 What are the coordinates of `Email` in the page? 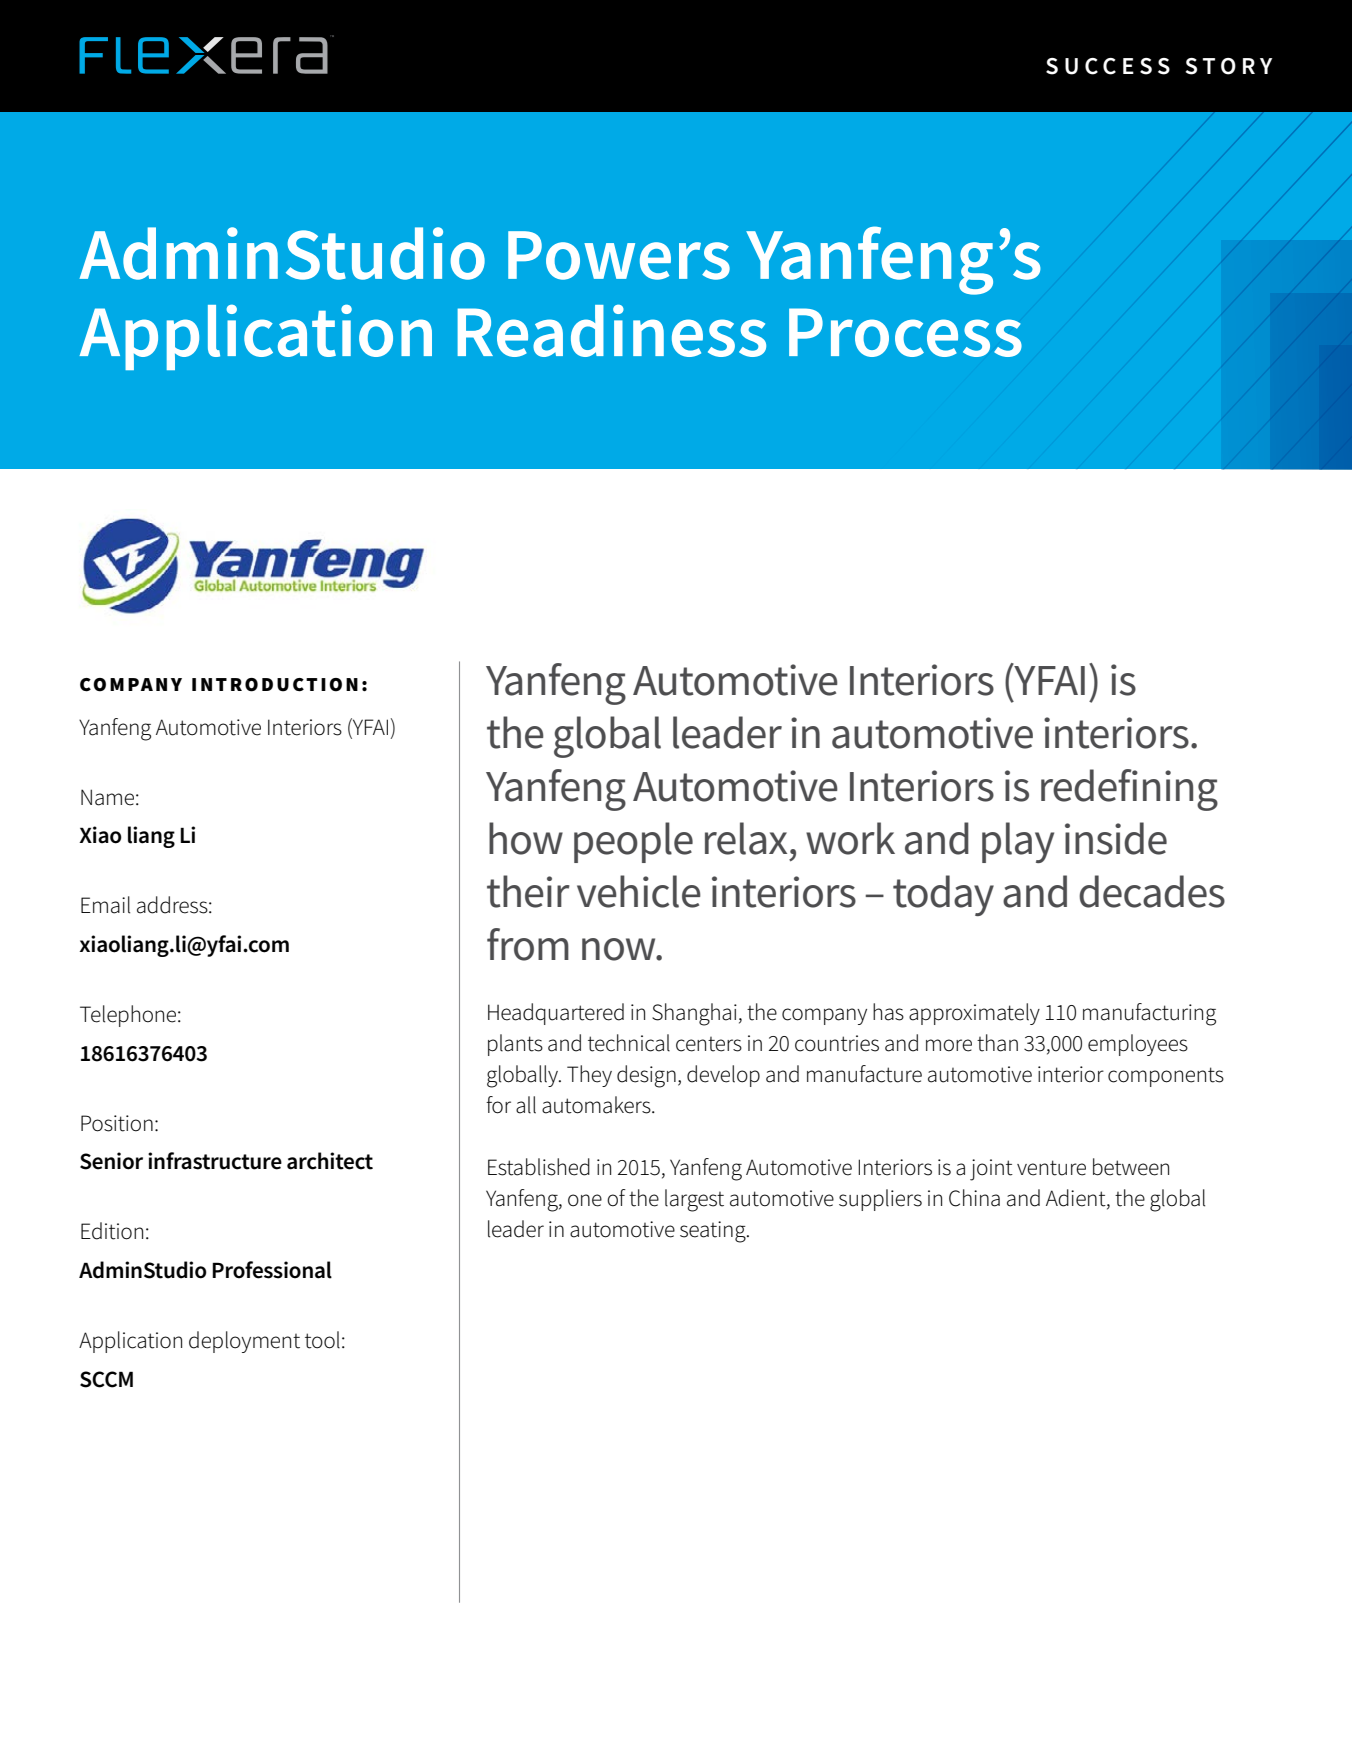 It's located at (105, 905).
